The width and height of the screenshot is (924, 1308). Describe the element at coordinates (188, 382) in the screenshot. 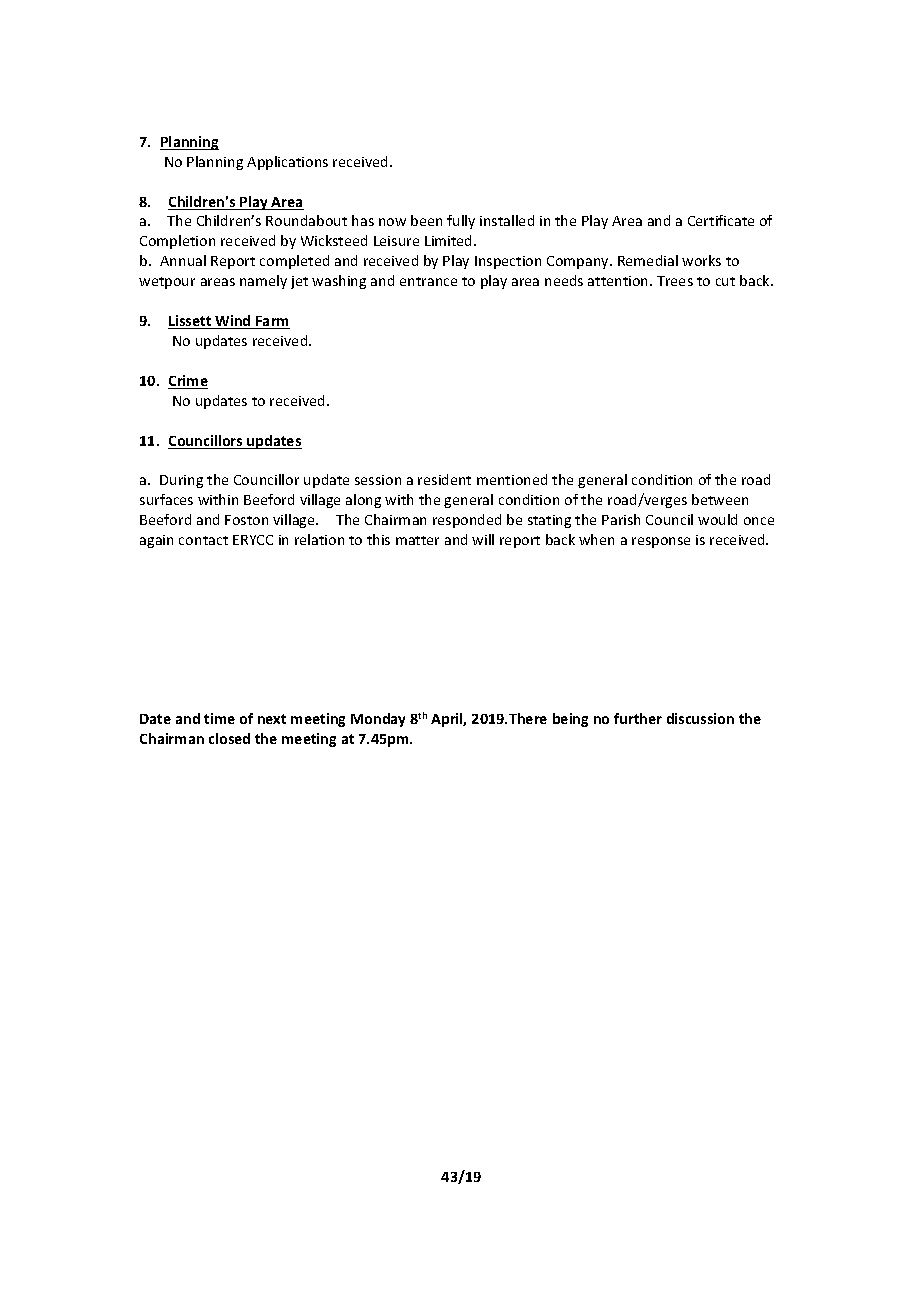

I see `Crime` at that location.
